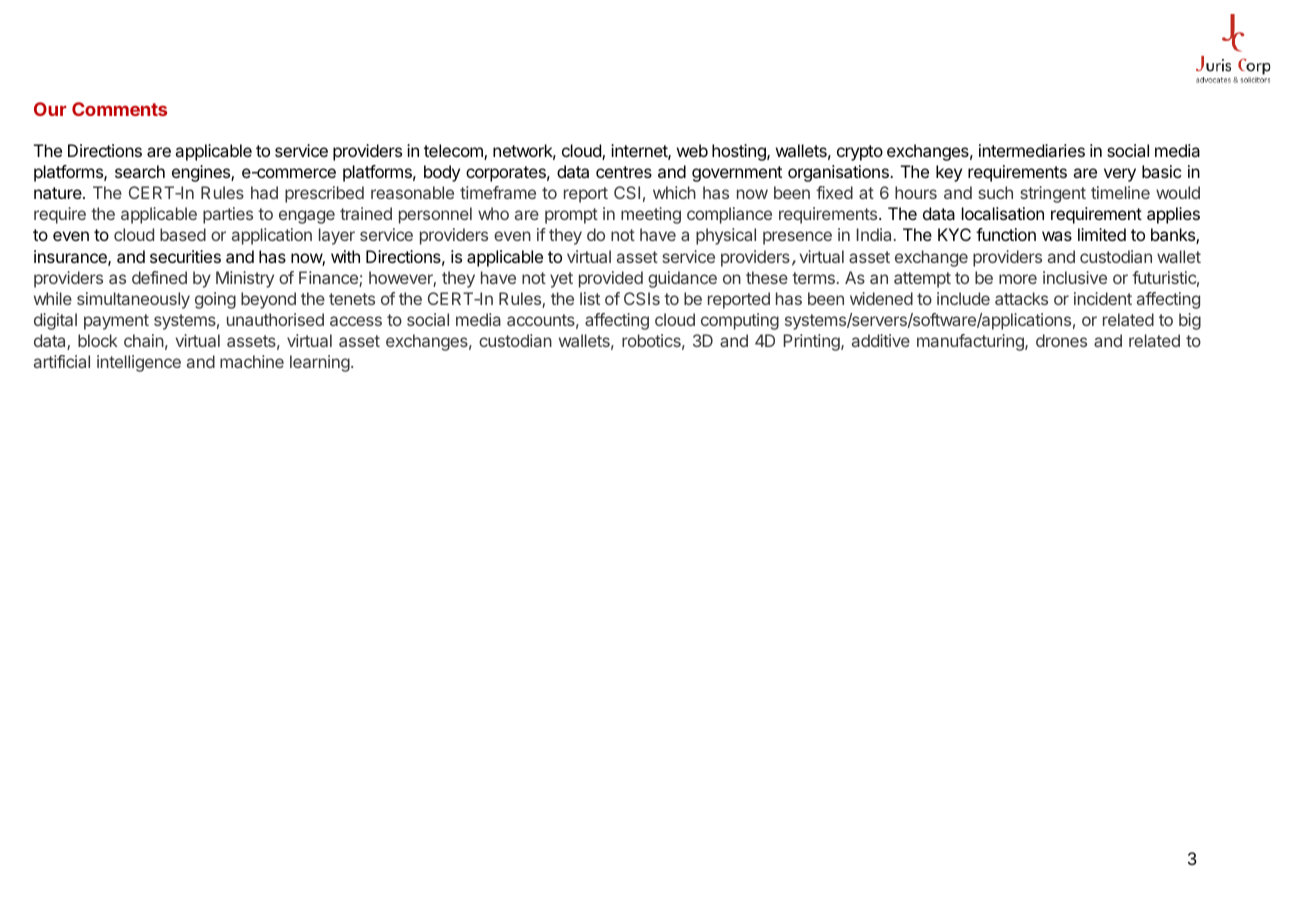 The image size is (1308, 924). What do you see at coordinates (159, 277) in the screenshot?
I see `defined` at bounding box center [159, 277].
